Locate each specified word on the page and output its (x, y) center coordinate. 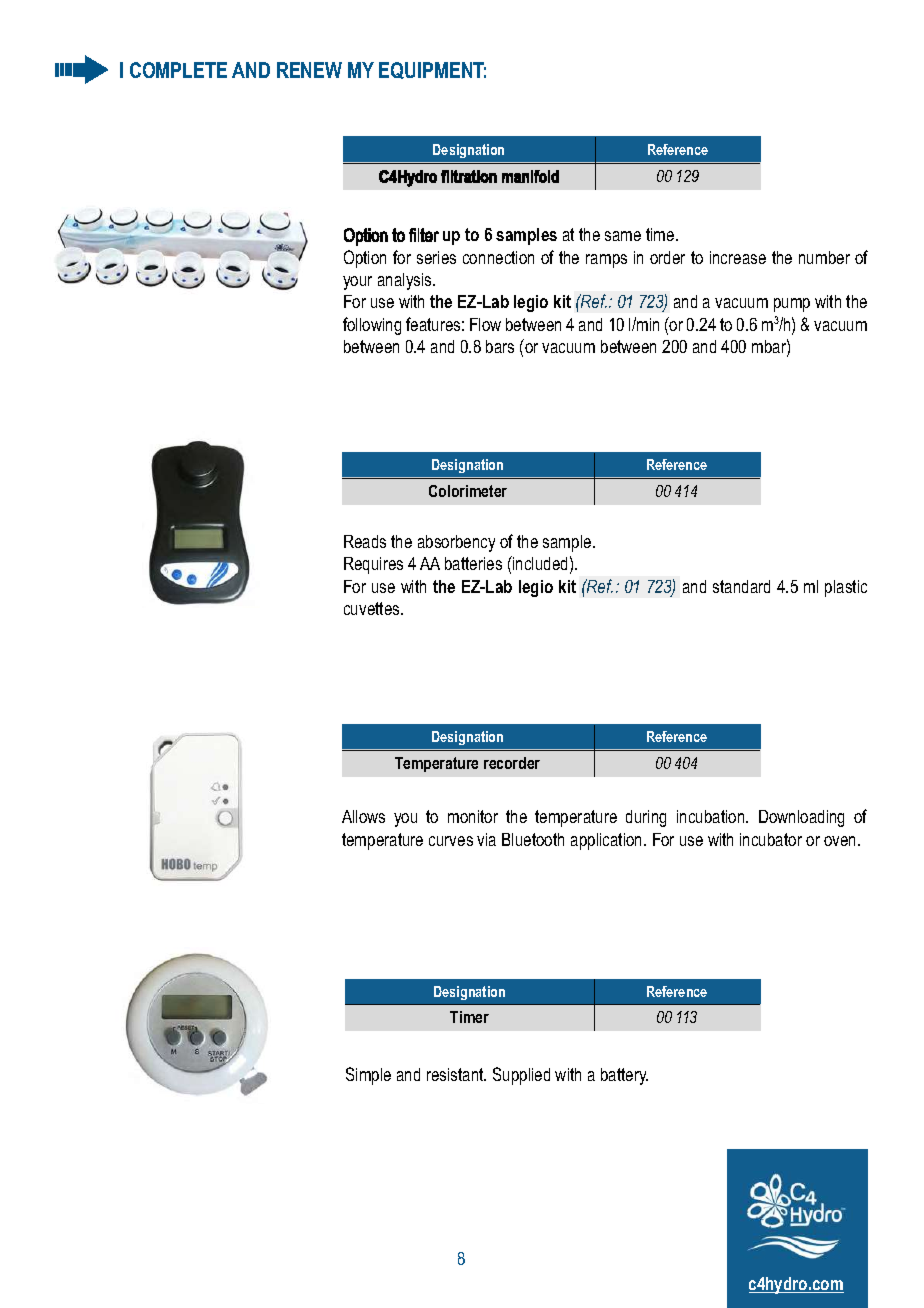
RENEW (309, 70)
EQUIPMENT (432, 70)
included (539, 563)
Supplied (521, 1076)
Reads (365, 541)
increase (738, 257)
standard (741, 586)
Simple (368, 1076)
